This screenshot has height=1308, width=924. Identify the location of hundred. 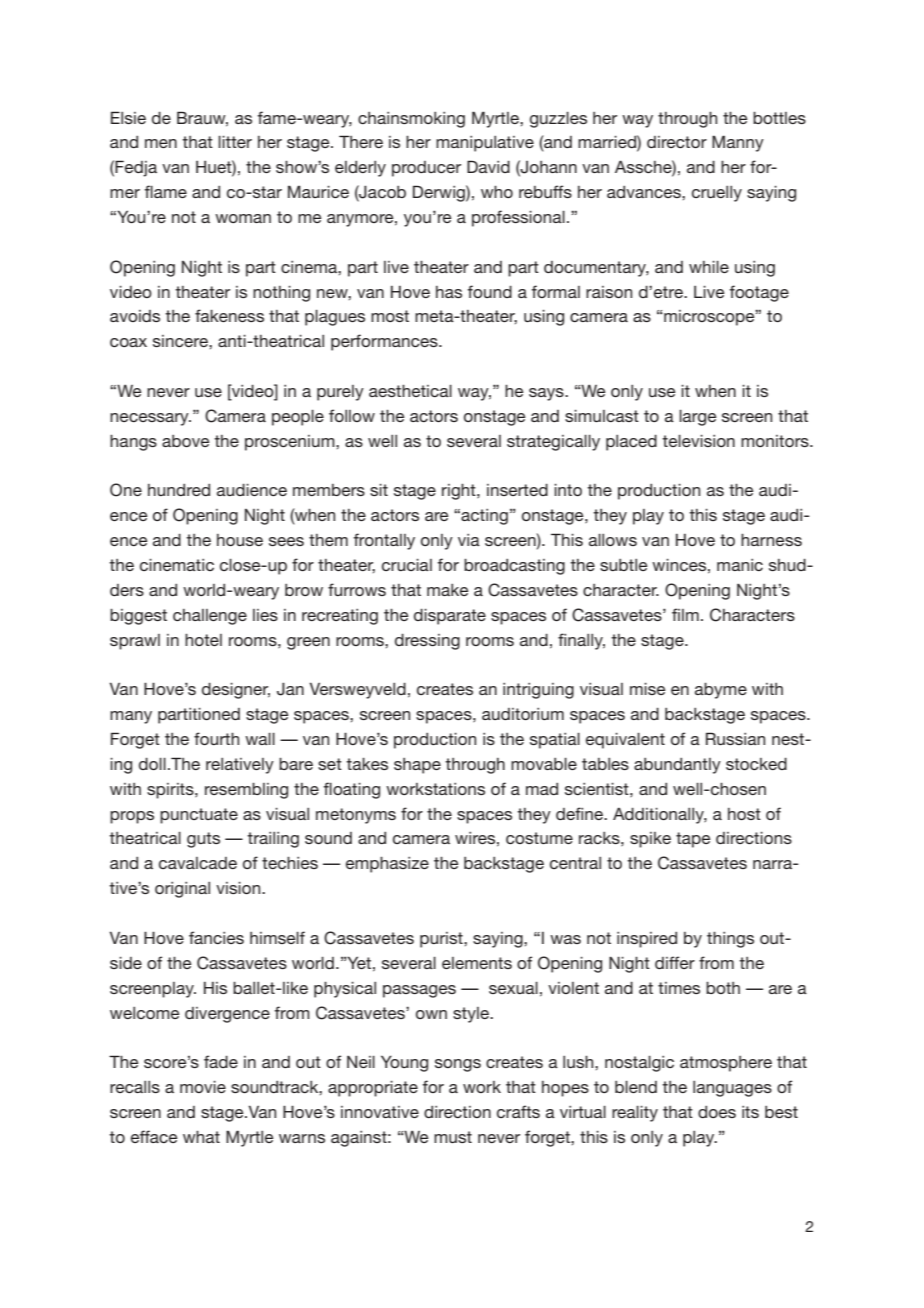
(179, 490).
